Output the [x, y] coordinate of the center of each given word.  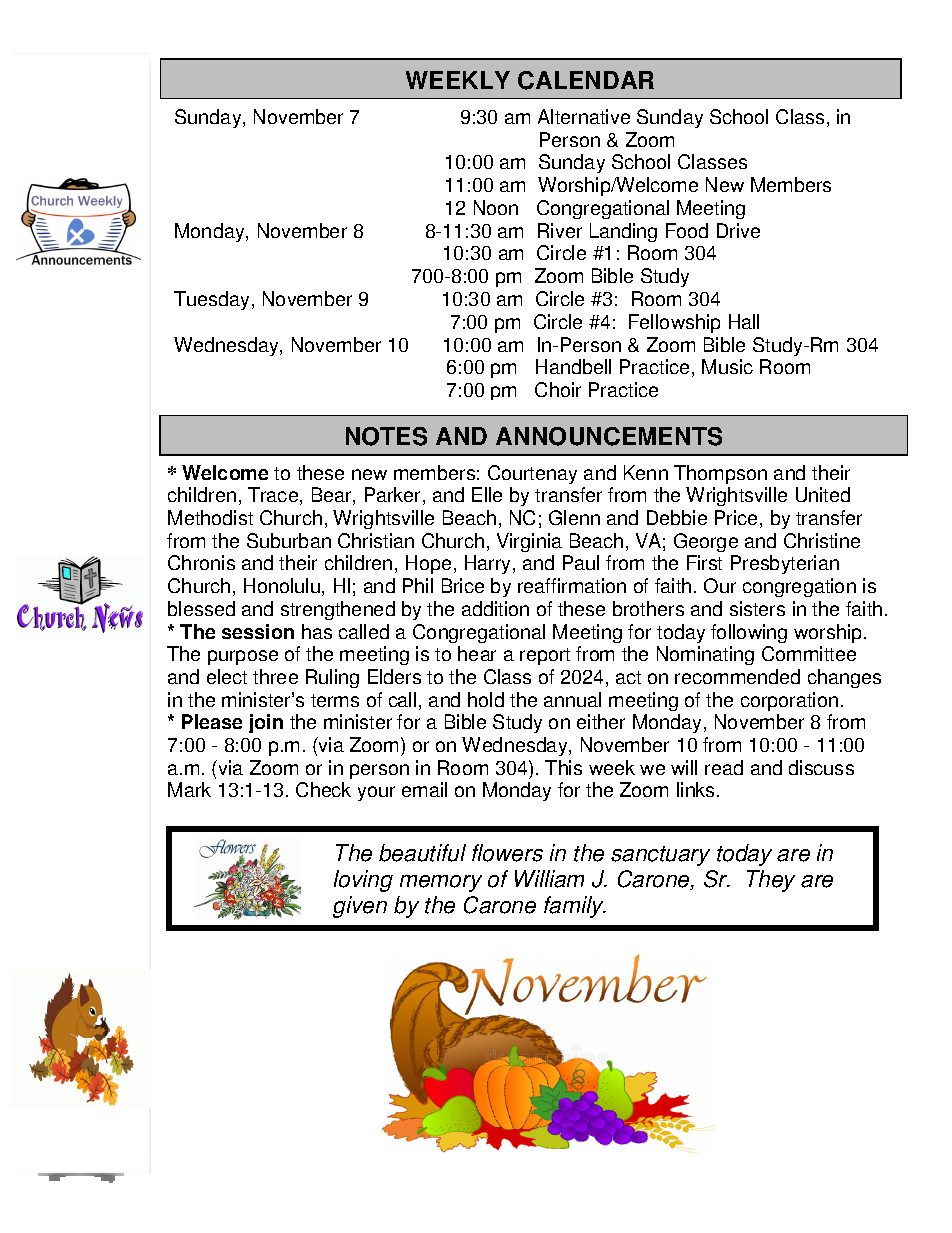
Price [738, 519]
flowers [507, 853]
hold [486, 699]
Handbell [573, 366]
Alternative [584, 116]
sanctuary [660, 856]
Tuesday [213, 300]
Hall [744, 321]
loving [363, 881]
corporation [789, 701]
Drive [738, 230]
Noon [496, 207]
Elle [487, 494]
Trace [274, 496]
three [275, 676]
